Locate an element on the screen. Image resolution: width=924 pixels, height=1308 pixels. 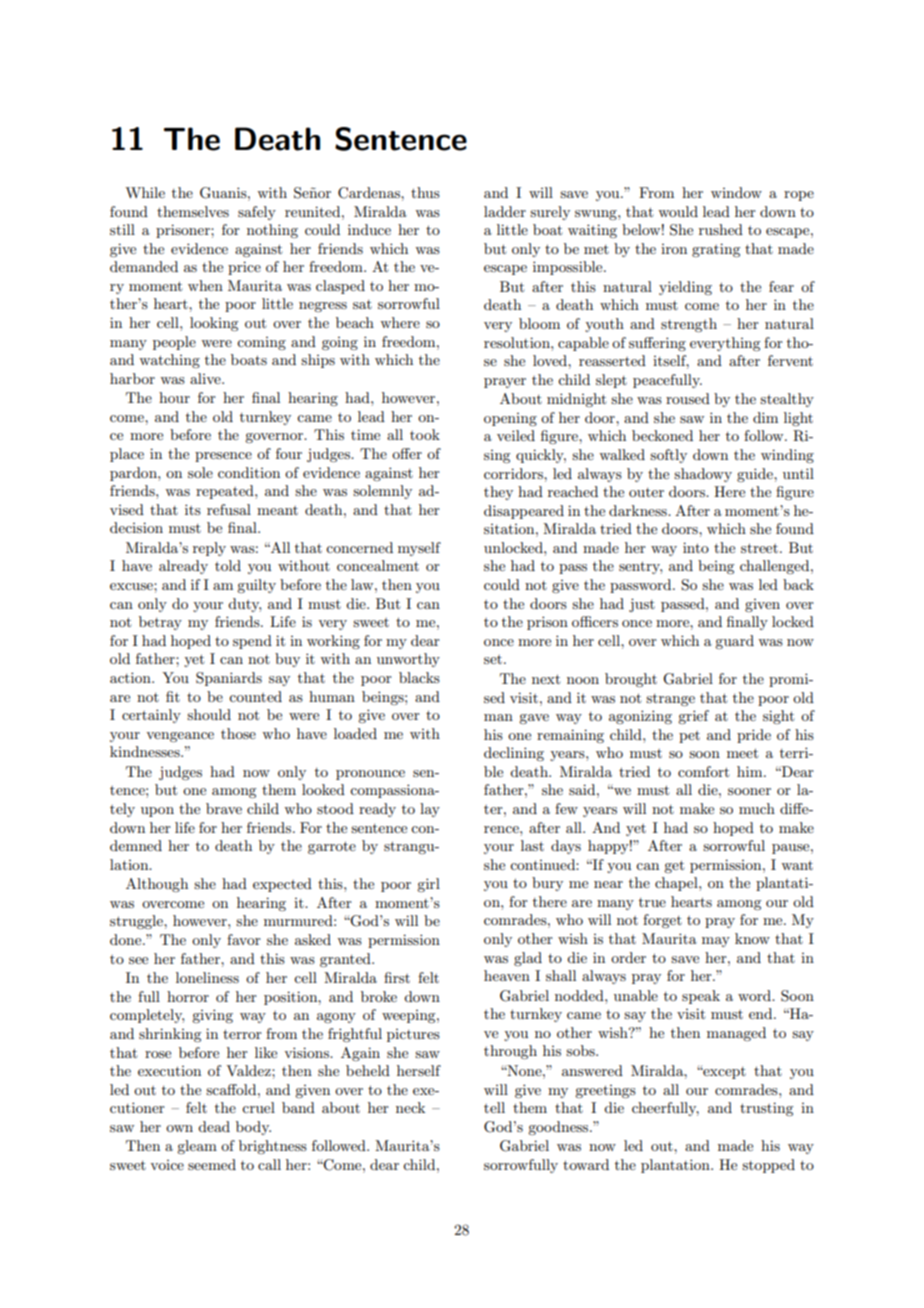
blacks is located at coordinates (419, 677).
